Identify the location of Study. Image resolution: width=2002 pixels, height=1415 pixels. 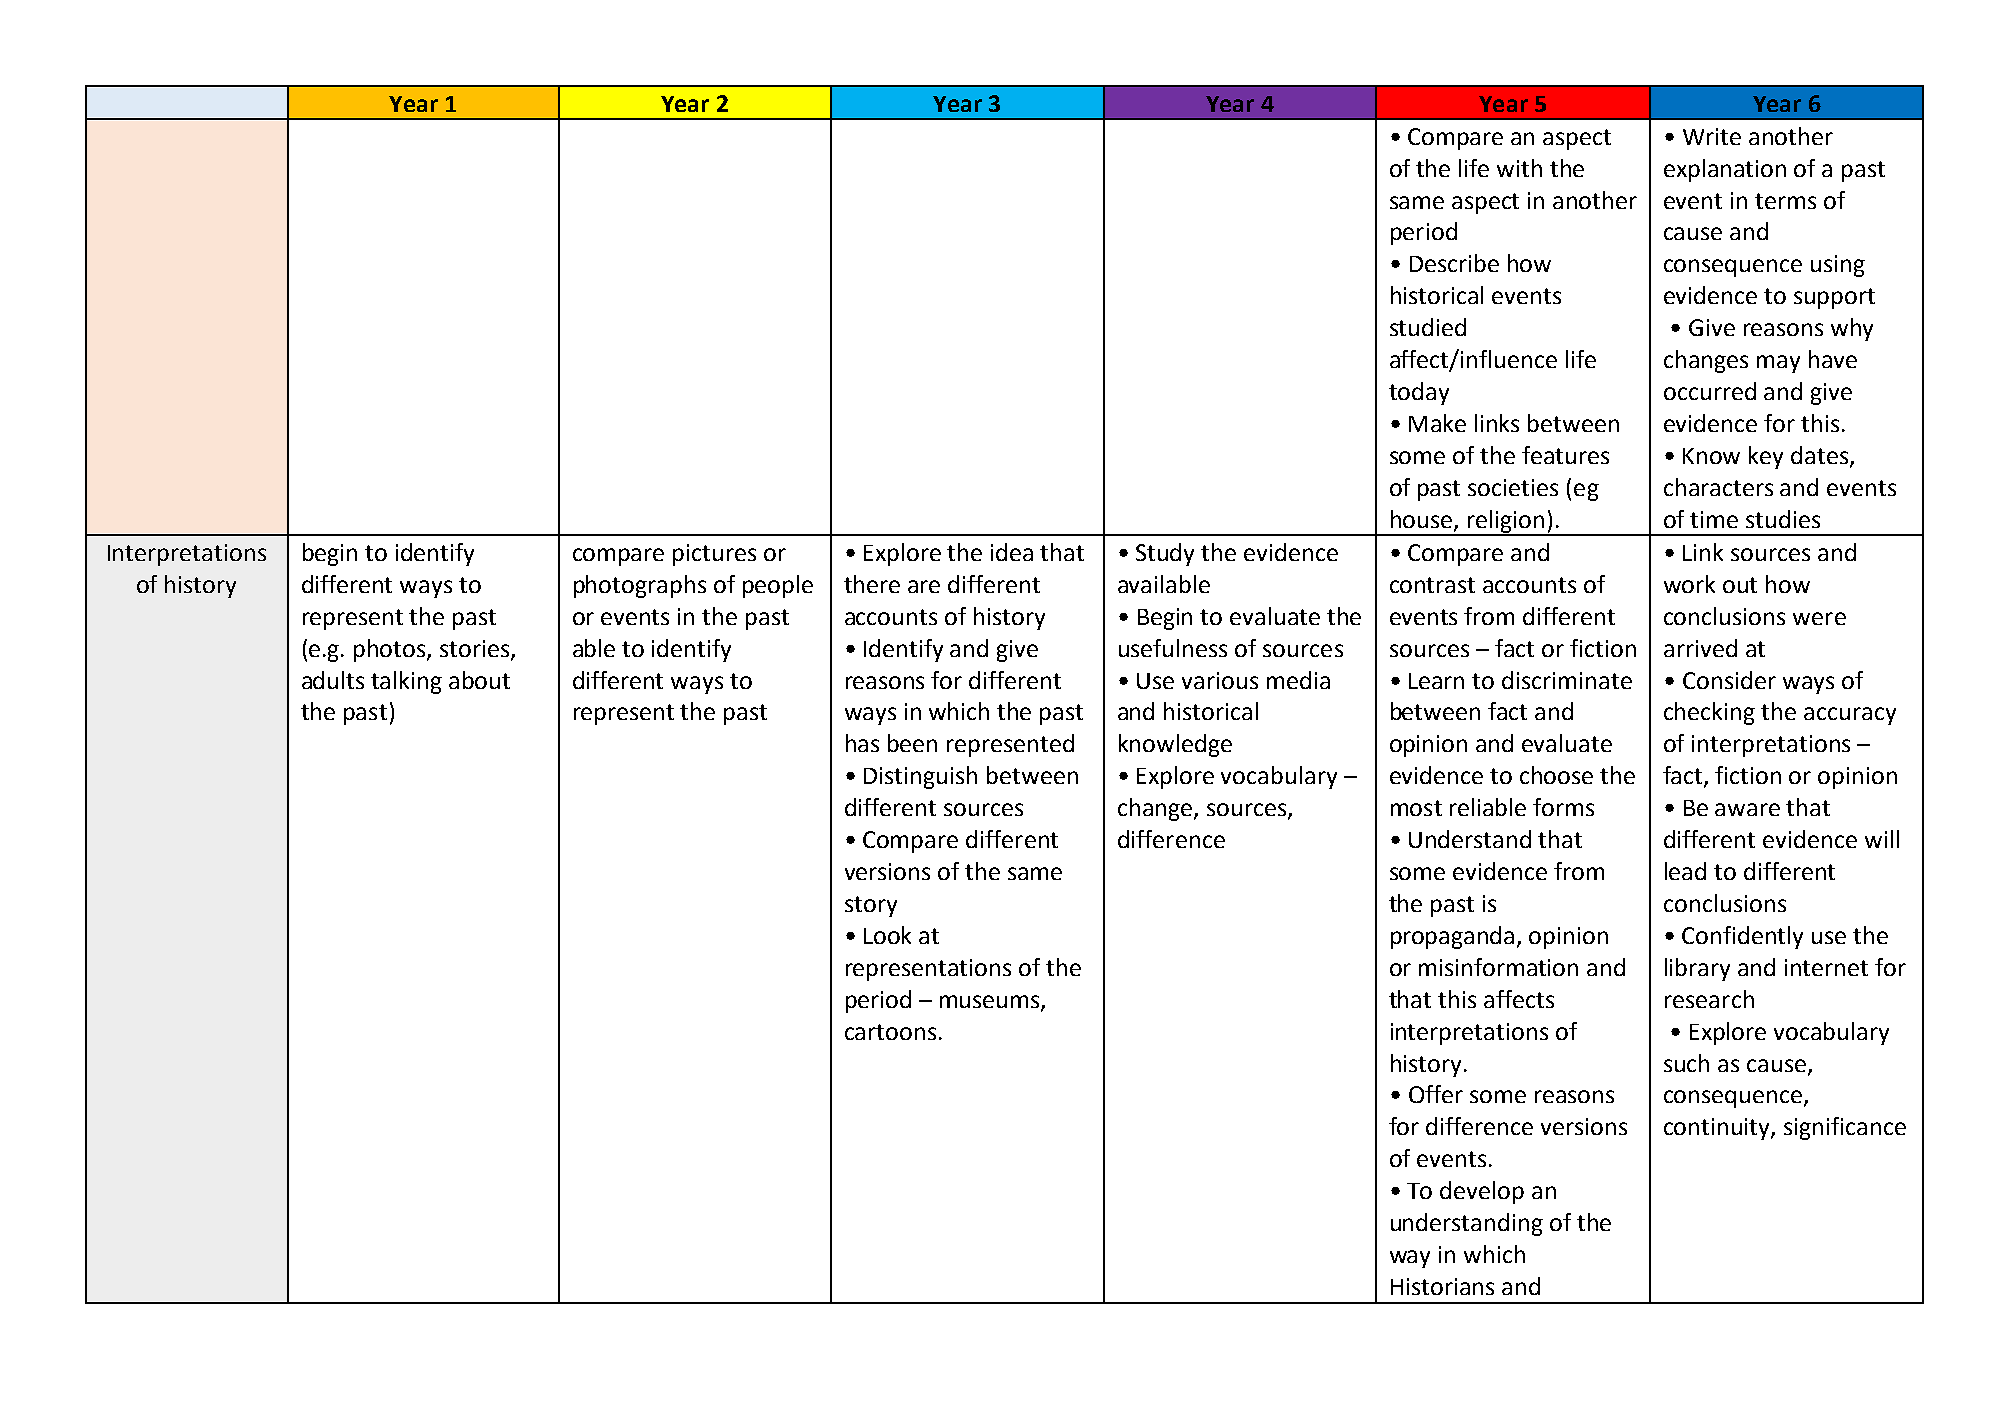
(1165, 554).
